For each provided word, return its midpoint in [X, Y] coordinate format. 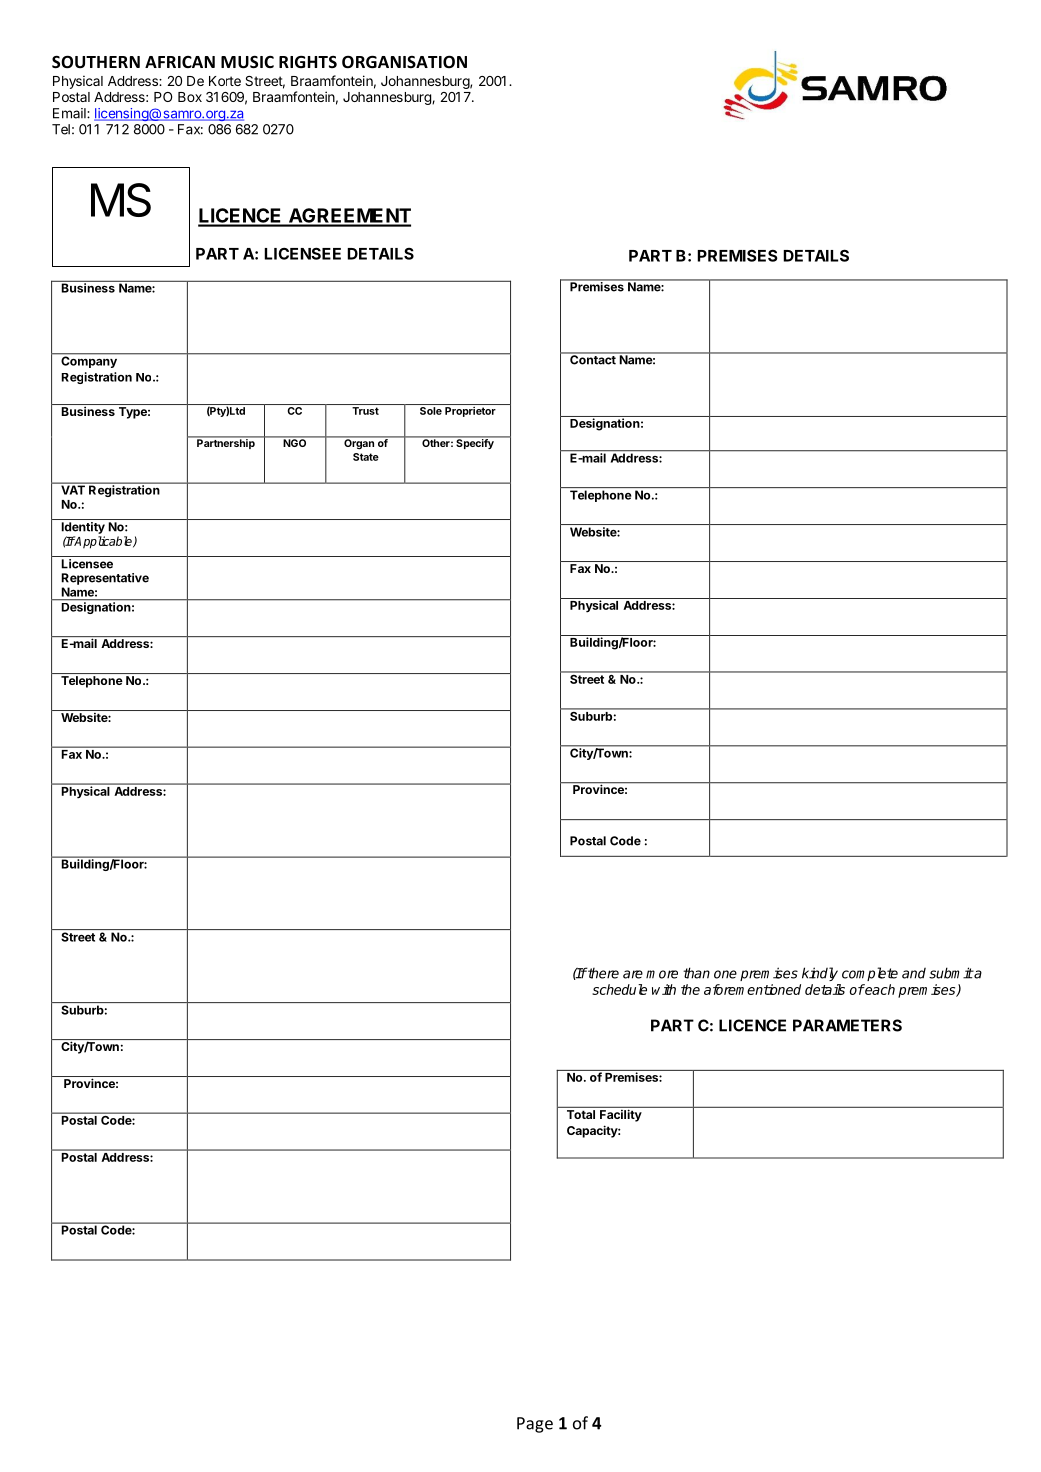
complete [870, 974]
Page [535, 1425]
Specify [475, 443]
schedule [619, 989]
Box [190, 97]
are [633, 974]
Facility [620, 1116]
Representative [105, 579]
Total [581, 1114]
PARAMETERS [847, 1025]
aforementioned [752, 989]
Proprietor [470, 412]
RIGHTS [308, 62]
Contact [593, 359]
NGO [295, 442]
